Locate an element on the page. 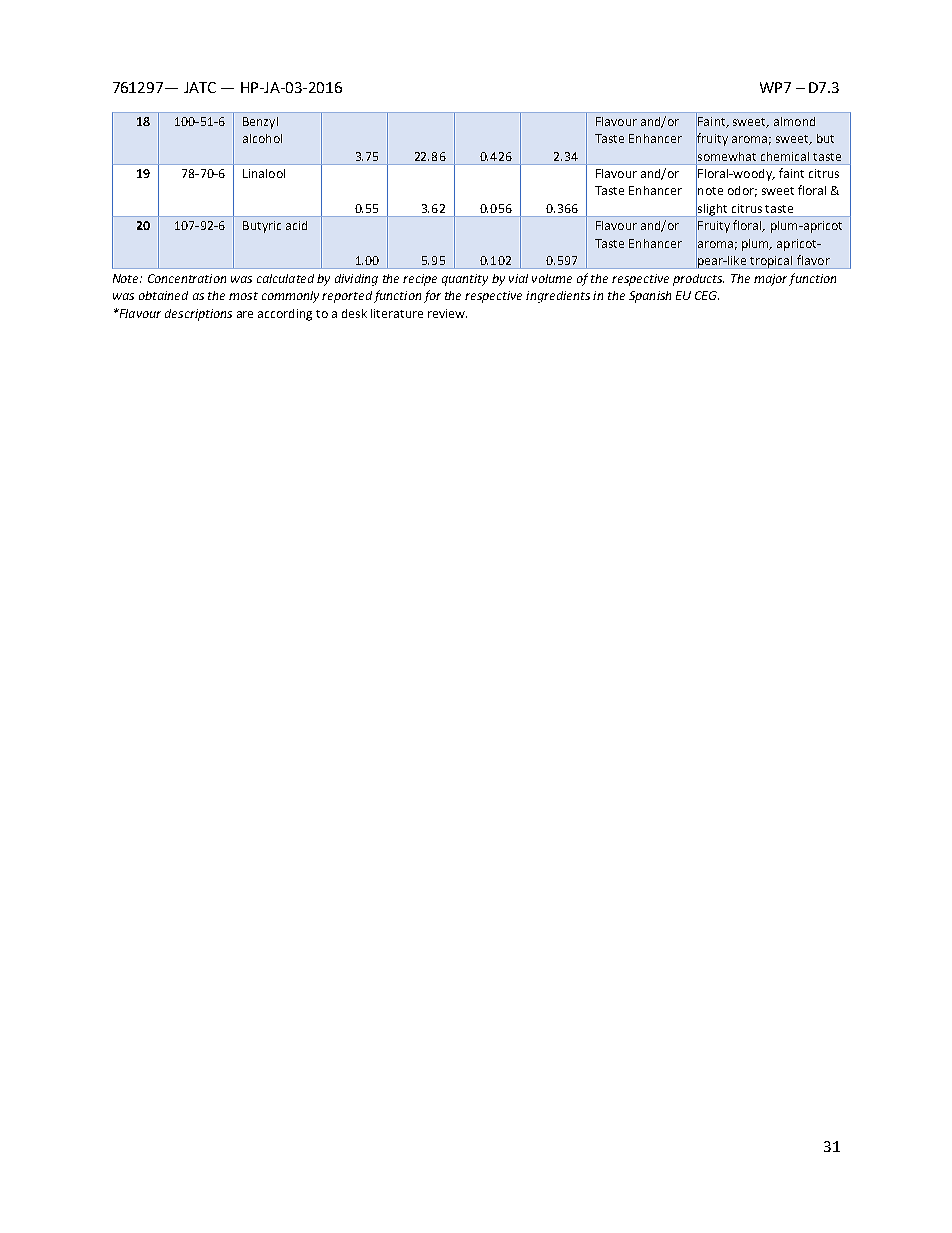  flavor is located at coordinates (813, 260).
